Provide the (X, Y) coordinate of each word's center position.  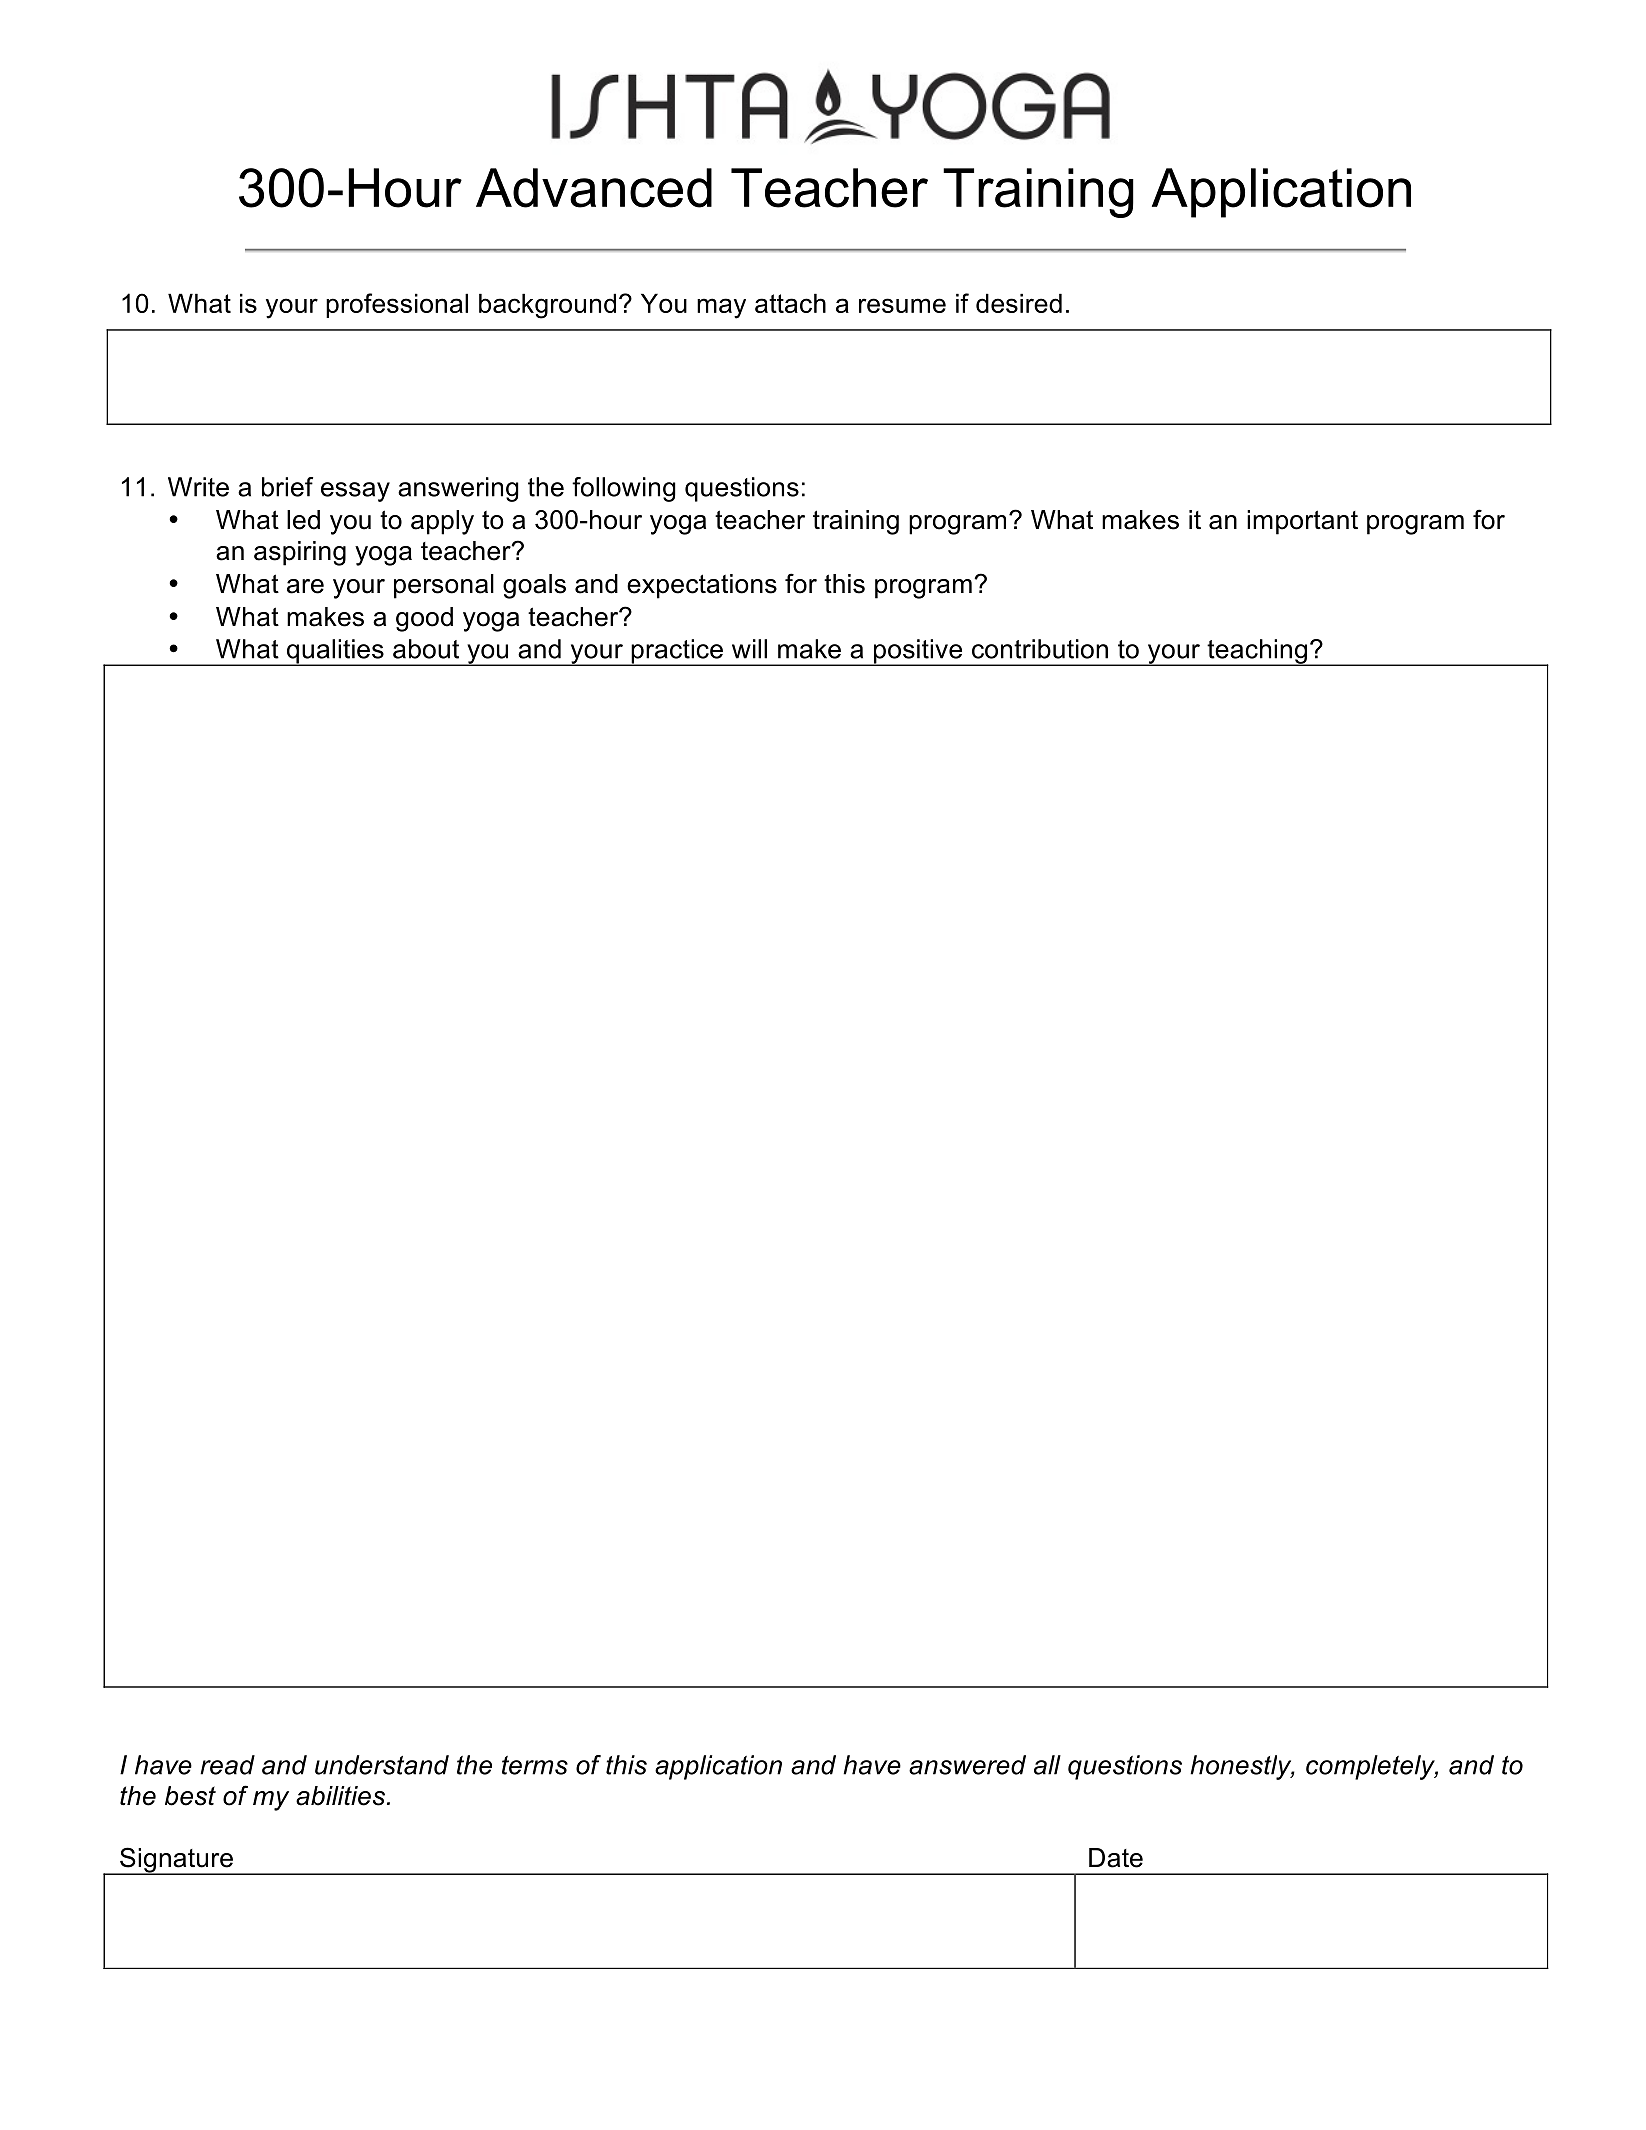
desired (1019, 303)
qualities (335, 652)
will (749, 649)
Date (1116, 1858)
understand (382, 1765)
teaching (1257, 652)
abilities (340, 1796)
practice (677, 652)
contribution (1040, 649)
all (1047, 1765)
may (721, 308)
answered (967, 1765)
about (426, 649)
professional (397, 305)
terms (535, 1765)
